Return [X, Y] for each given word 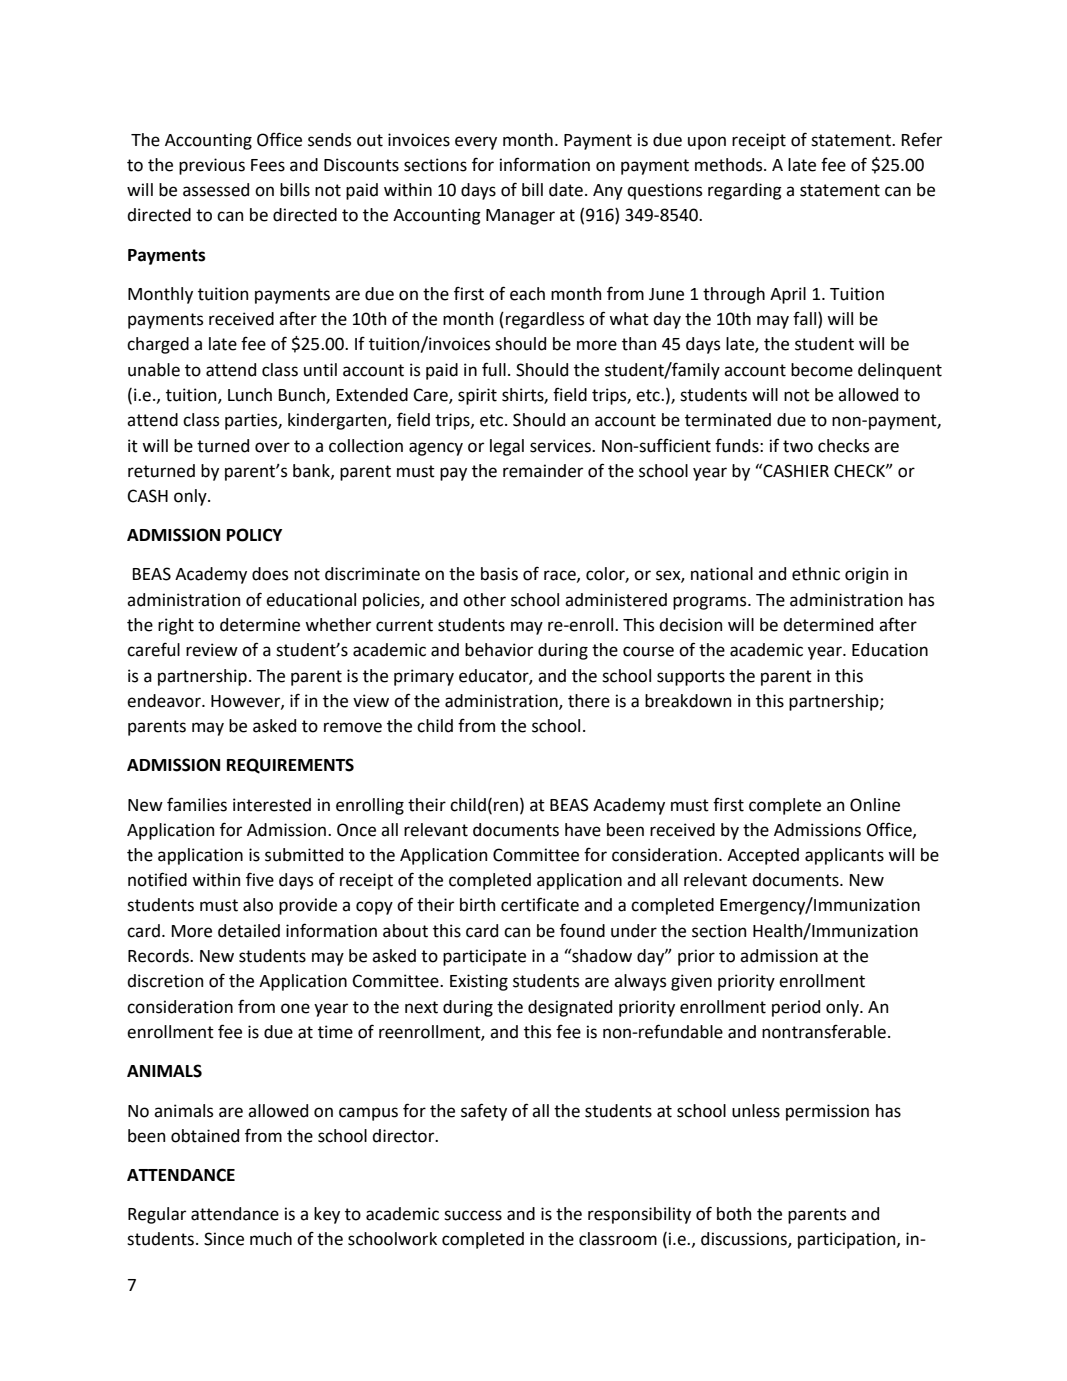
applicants [844, 856]
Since [224, 1239]
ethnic [816, 574]
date [566, 190]
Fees [268, 165]
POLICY [254, 535]
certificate [540, 904]
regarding [745, 191]
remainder [543, 471]
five [260, 879]
